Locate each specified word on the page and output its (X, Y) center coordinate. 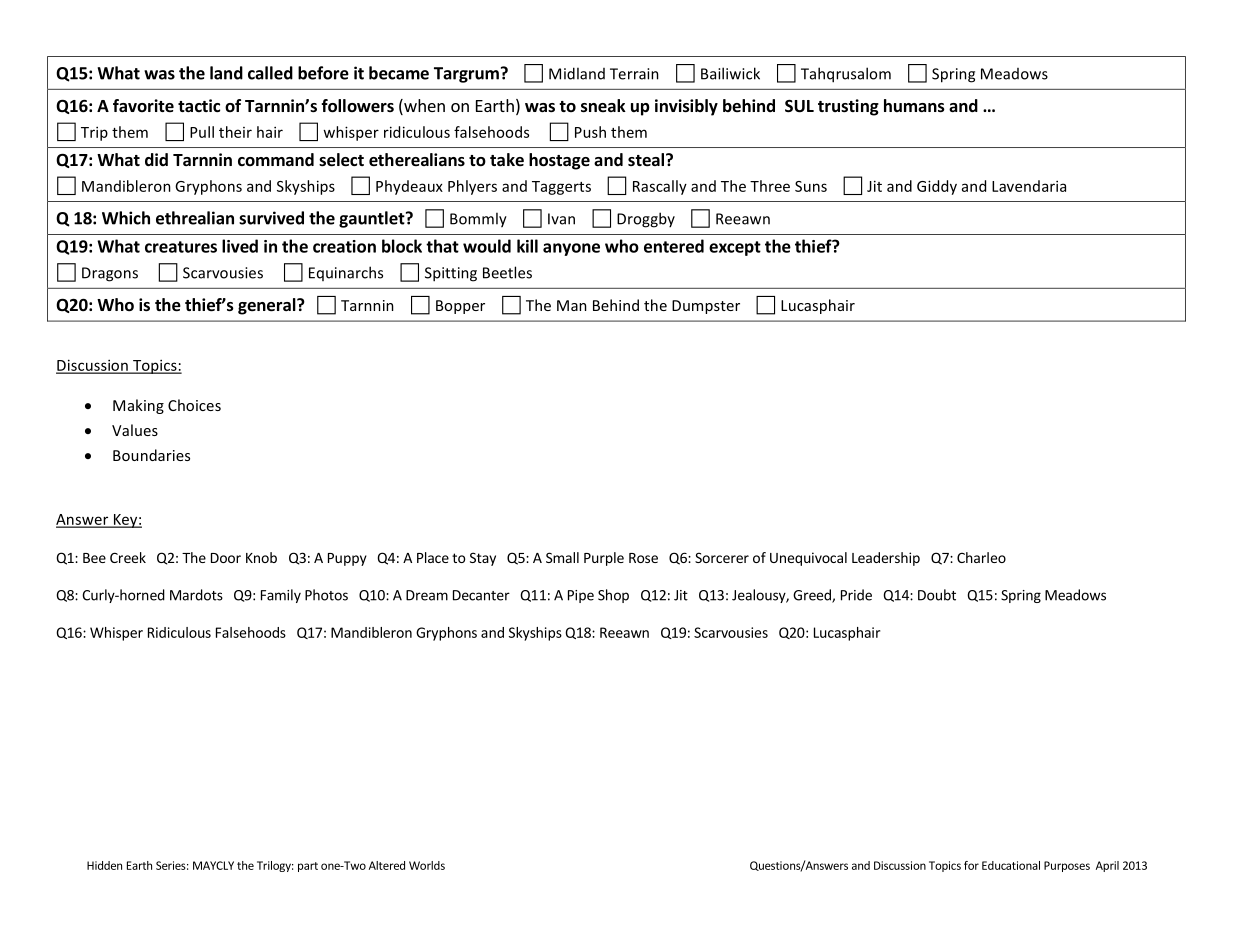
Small (562, 557)
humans (914, 106)
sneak (603, 106)
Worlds (427, 865)
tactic (199, 105)
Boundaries (151, 455)
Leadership (886, 559)
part (308, 867)
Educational (1011, 865)
